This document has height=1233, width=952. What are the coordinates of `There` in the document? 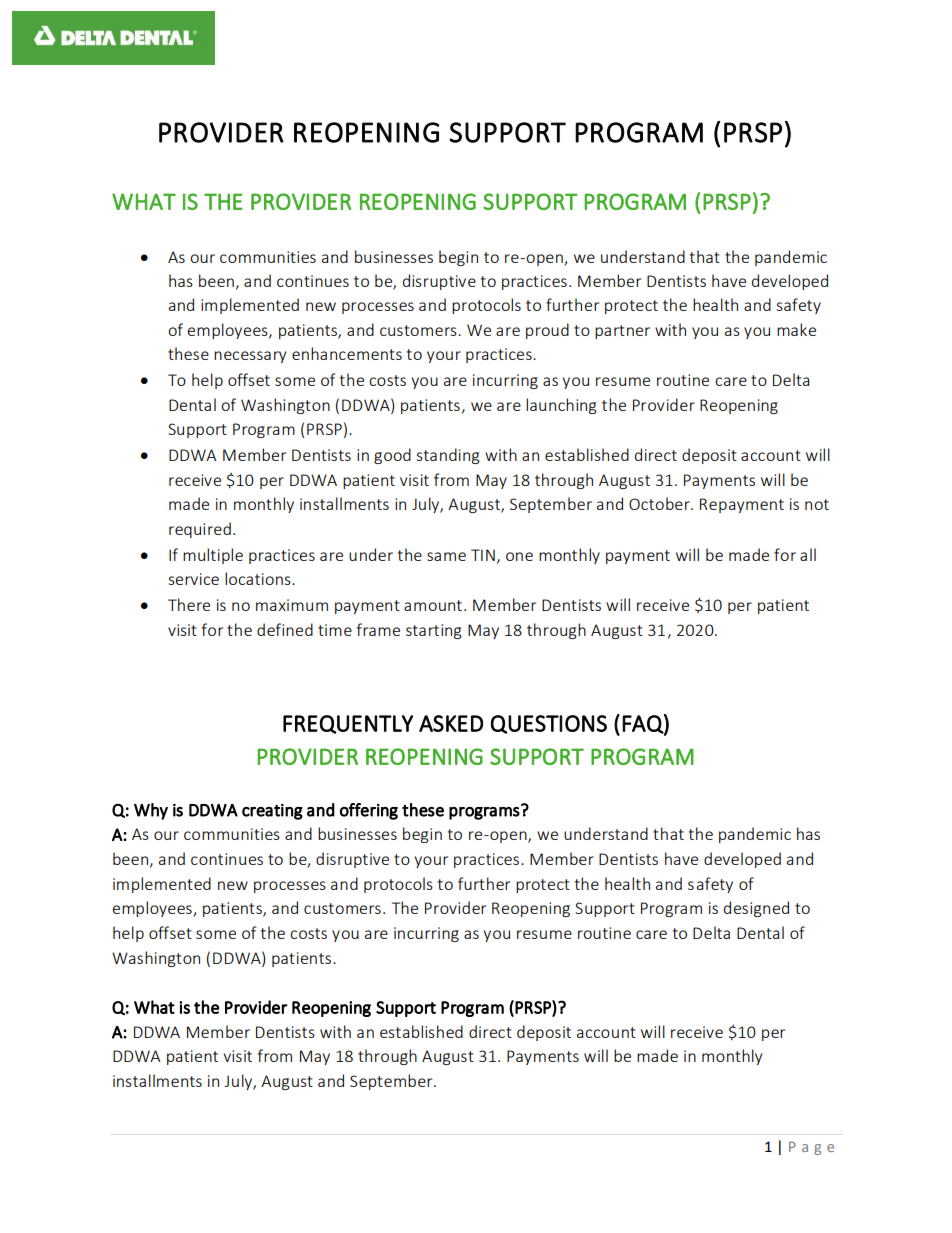 It's located at (189, 604).
